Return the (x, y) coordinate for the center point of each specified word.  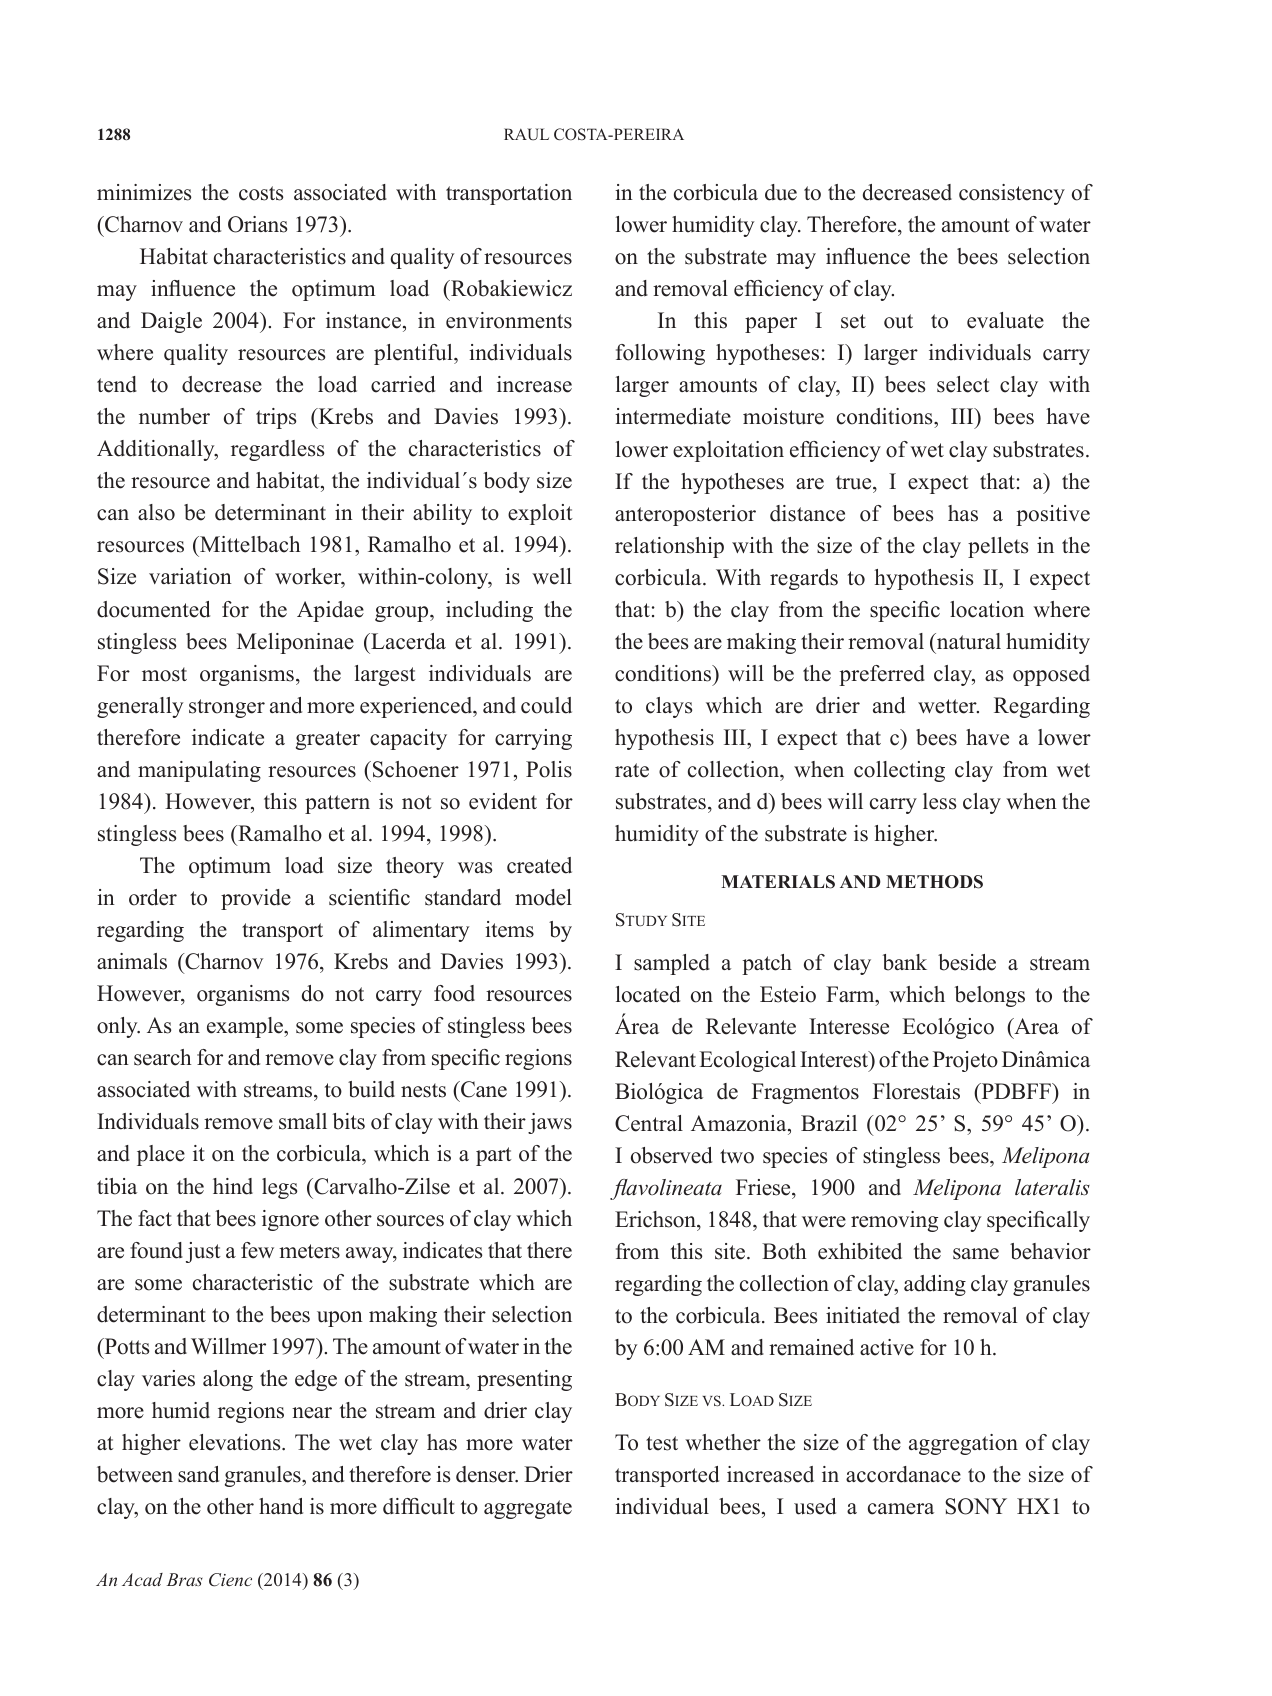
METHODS (934, 882)
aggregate (528, 1509)
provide (256, 899)
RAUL (526, 134)
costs (261, 193)
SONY (976, 1506)
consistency (1012, 194)
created (539, 865)
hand (281, 1506)
